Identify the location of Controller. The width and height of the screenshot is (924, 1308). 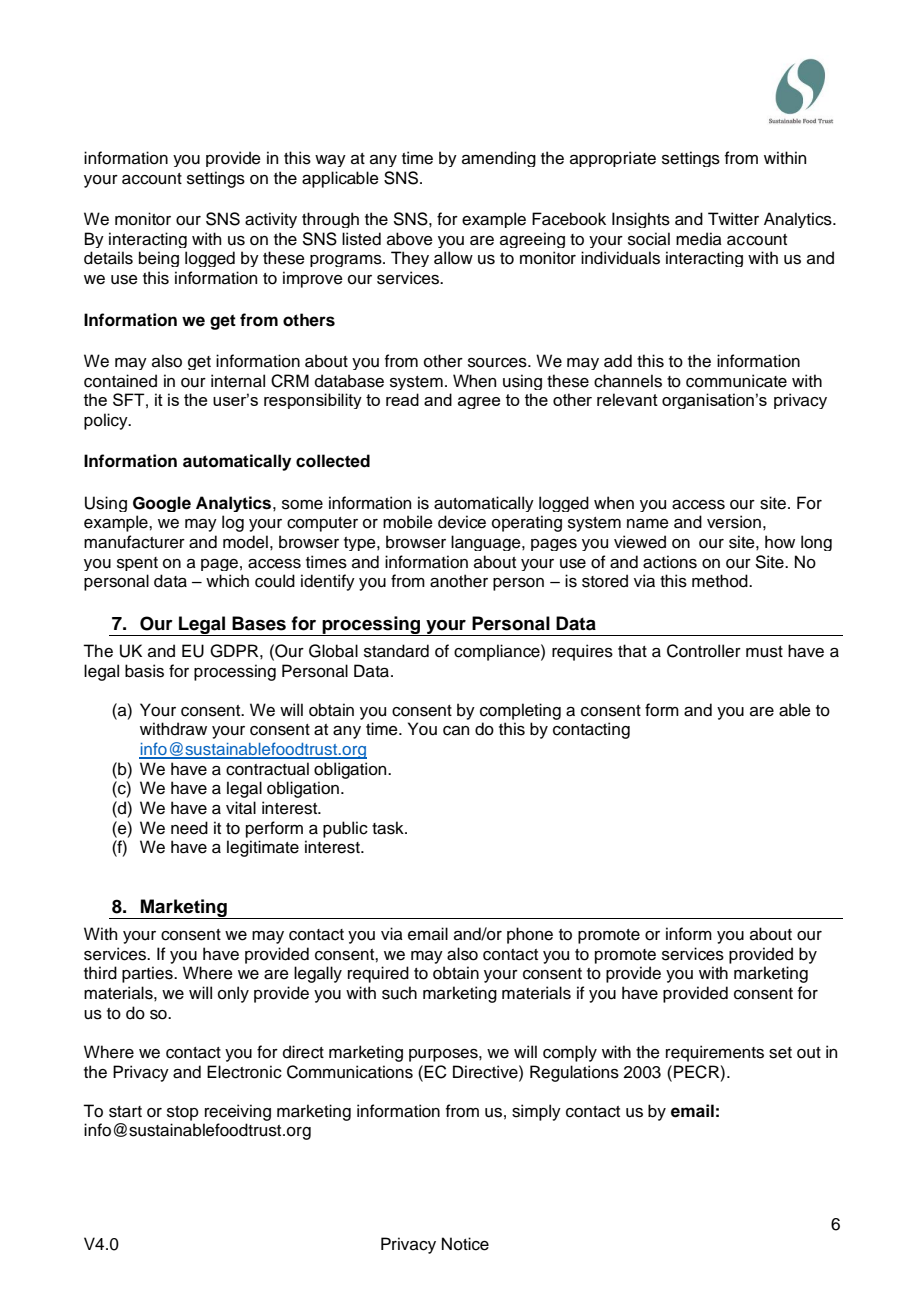
(704, 651).
